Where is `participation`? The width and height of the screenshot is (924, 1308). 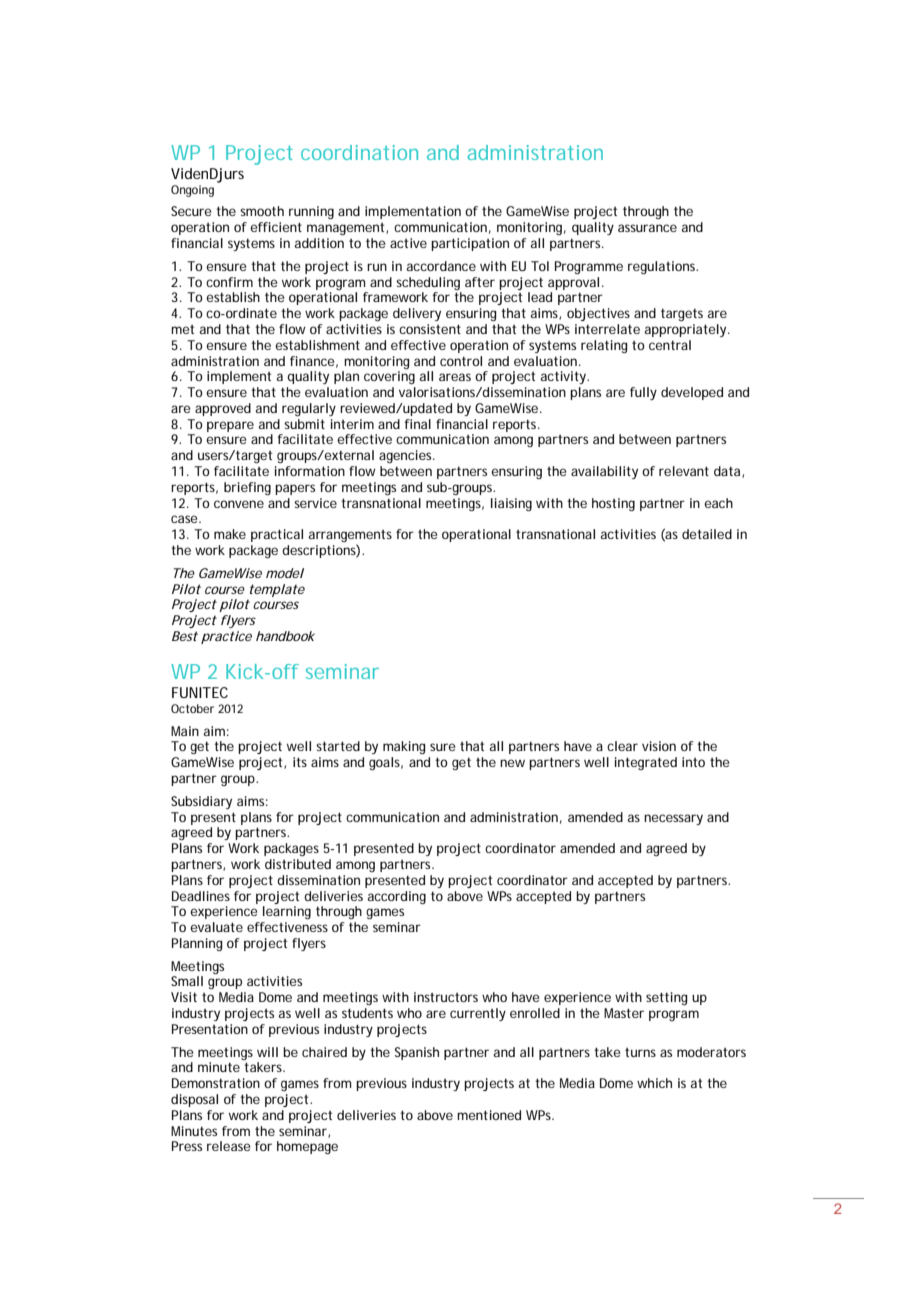 participation is located at coordinates (470, 244).
